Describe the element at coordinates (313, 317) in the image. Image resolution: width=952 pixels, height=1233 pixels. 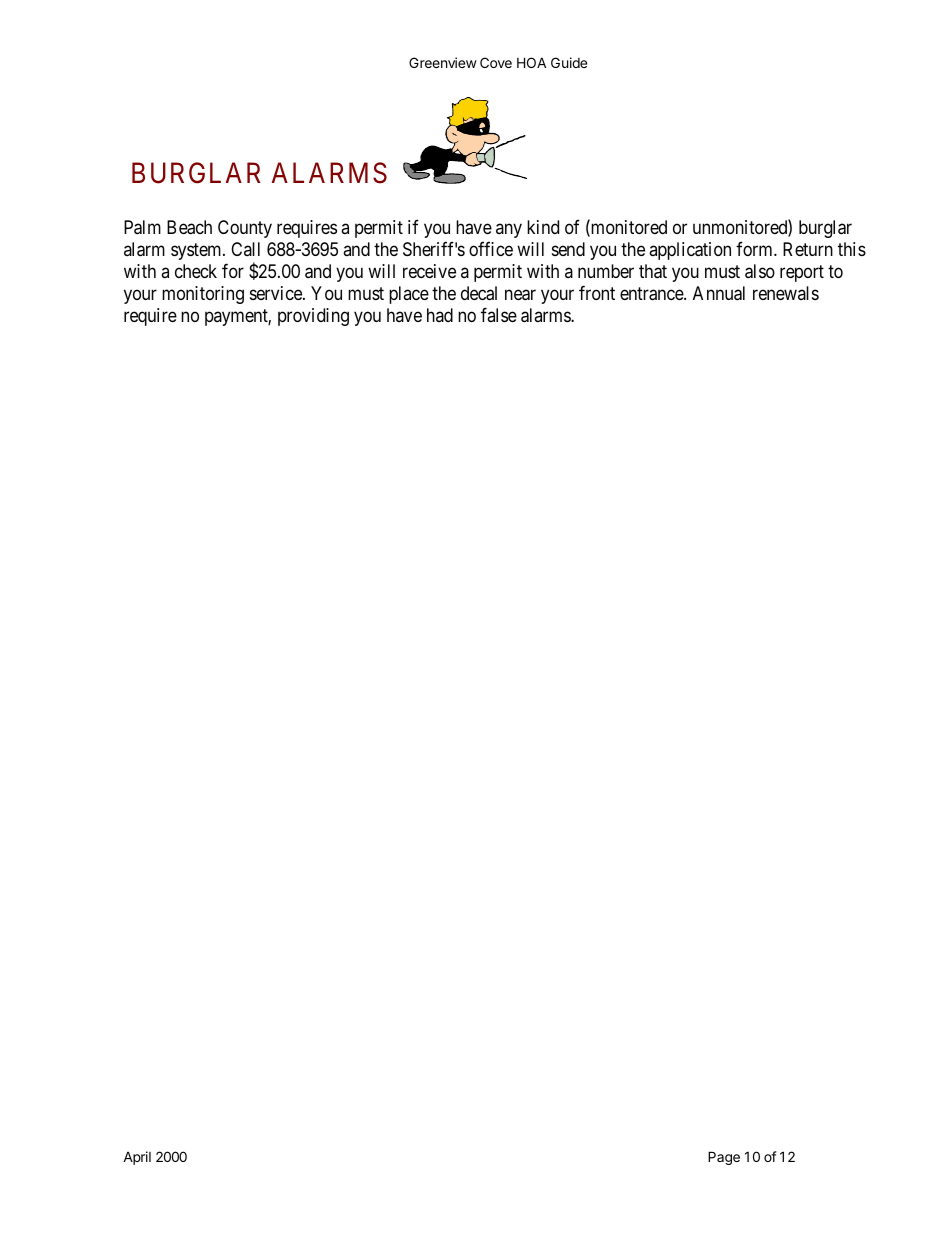
I see `providing` at that location.
